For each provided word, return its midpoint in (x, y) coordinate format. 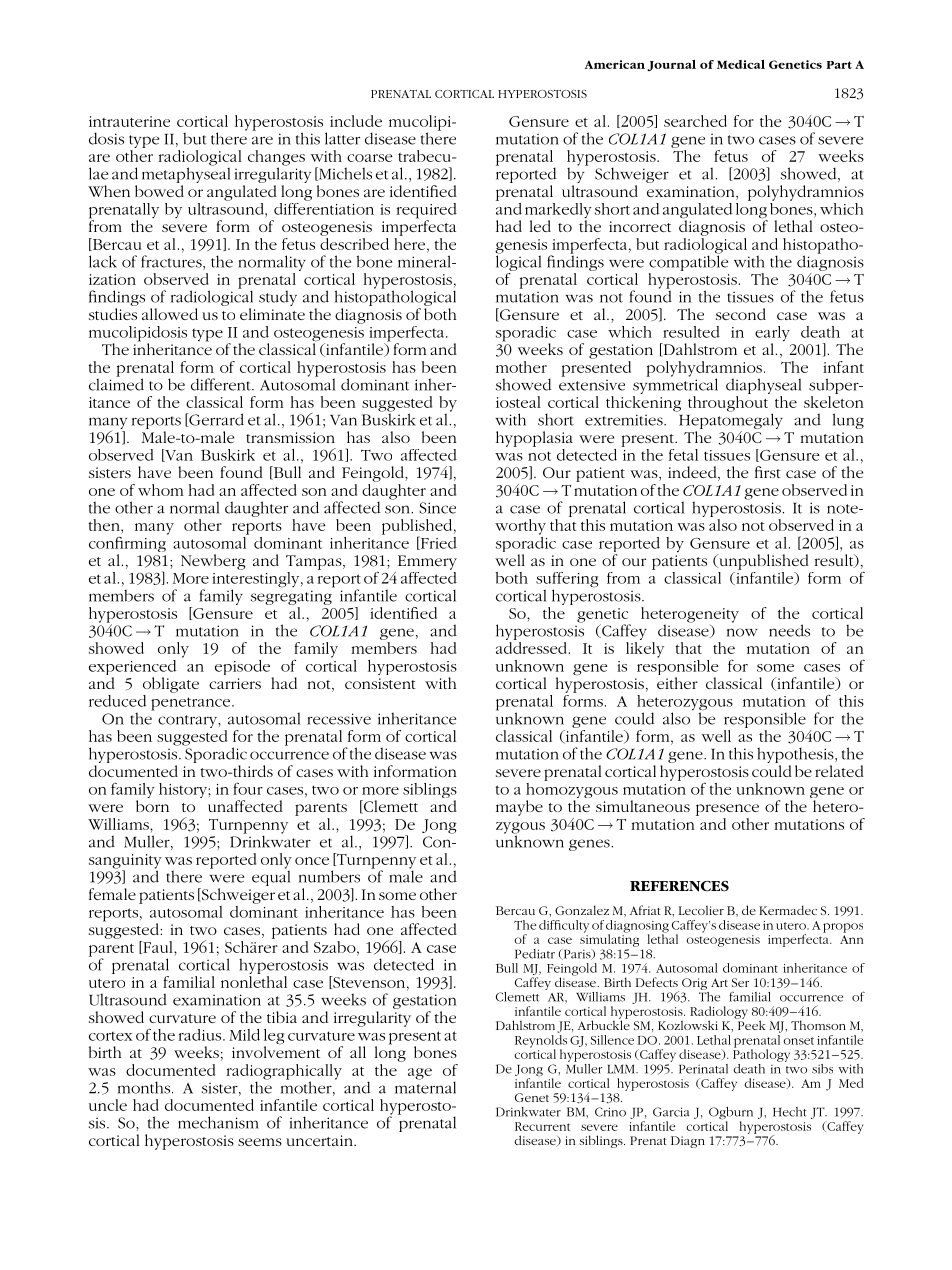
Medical (741, 64)
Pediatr (535, 954)
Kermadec (788, 910)
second (741, 314)
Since (437, 508)
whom (160, 490)
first (768, 472)
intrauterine (129, 121)
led (540, 226)
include (356, 121)
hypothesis (796, 756)
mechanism (218, 1122)
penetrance (192, 704)
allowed (170, 314)
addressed (531, 648)
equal (271, 877)
